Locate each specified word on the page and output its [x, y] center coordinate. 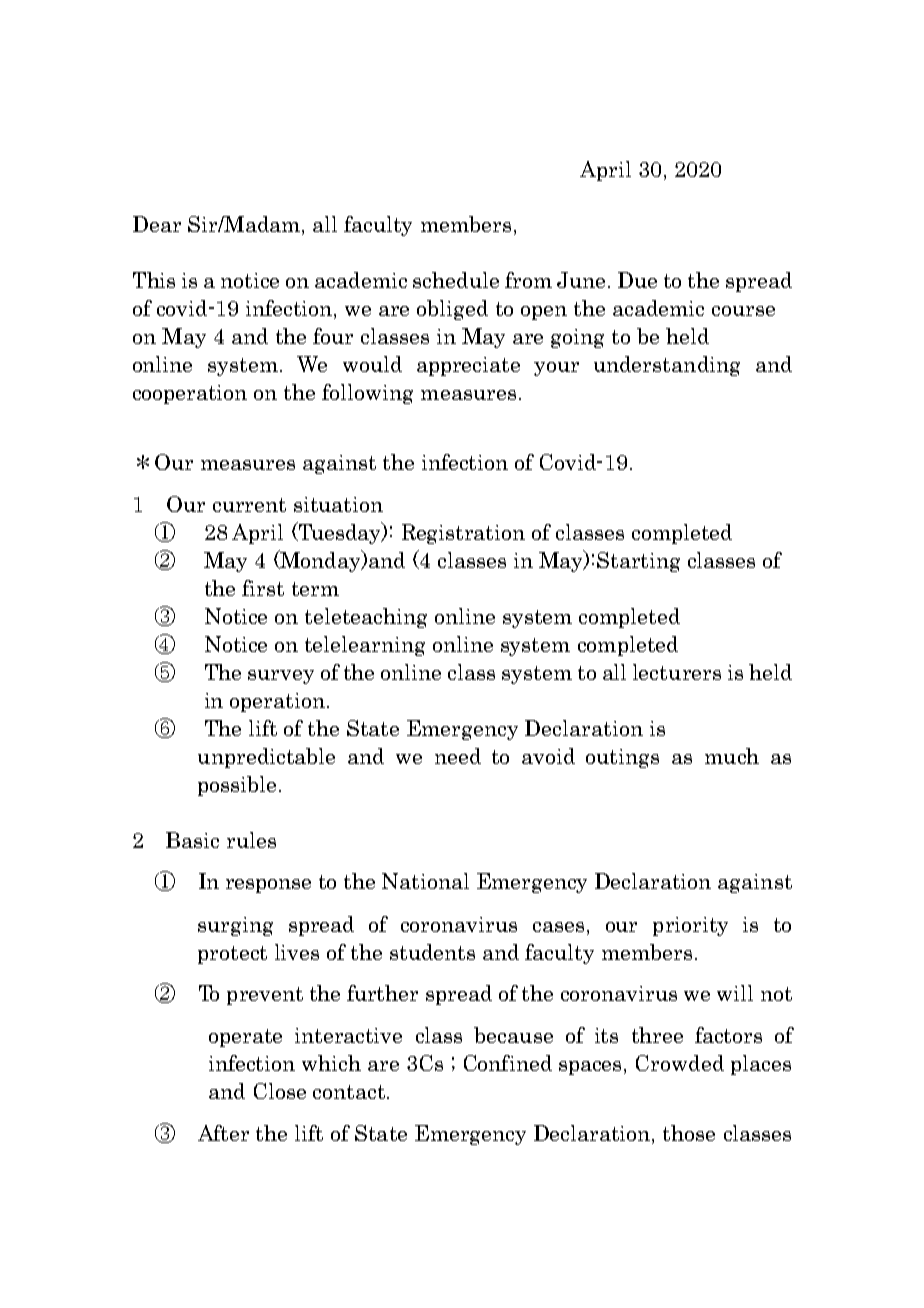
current [249, 505]
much [732, 756]
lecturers [677, 672]
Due [637, 280]
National [425, 881]
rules [251, 840]
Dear [157, 224]
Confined [508, 1063]
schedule [456, 280]
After [223, 1133]
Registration [463, 534]
